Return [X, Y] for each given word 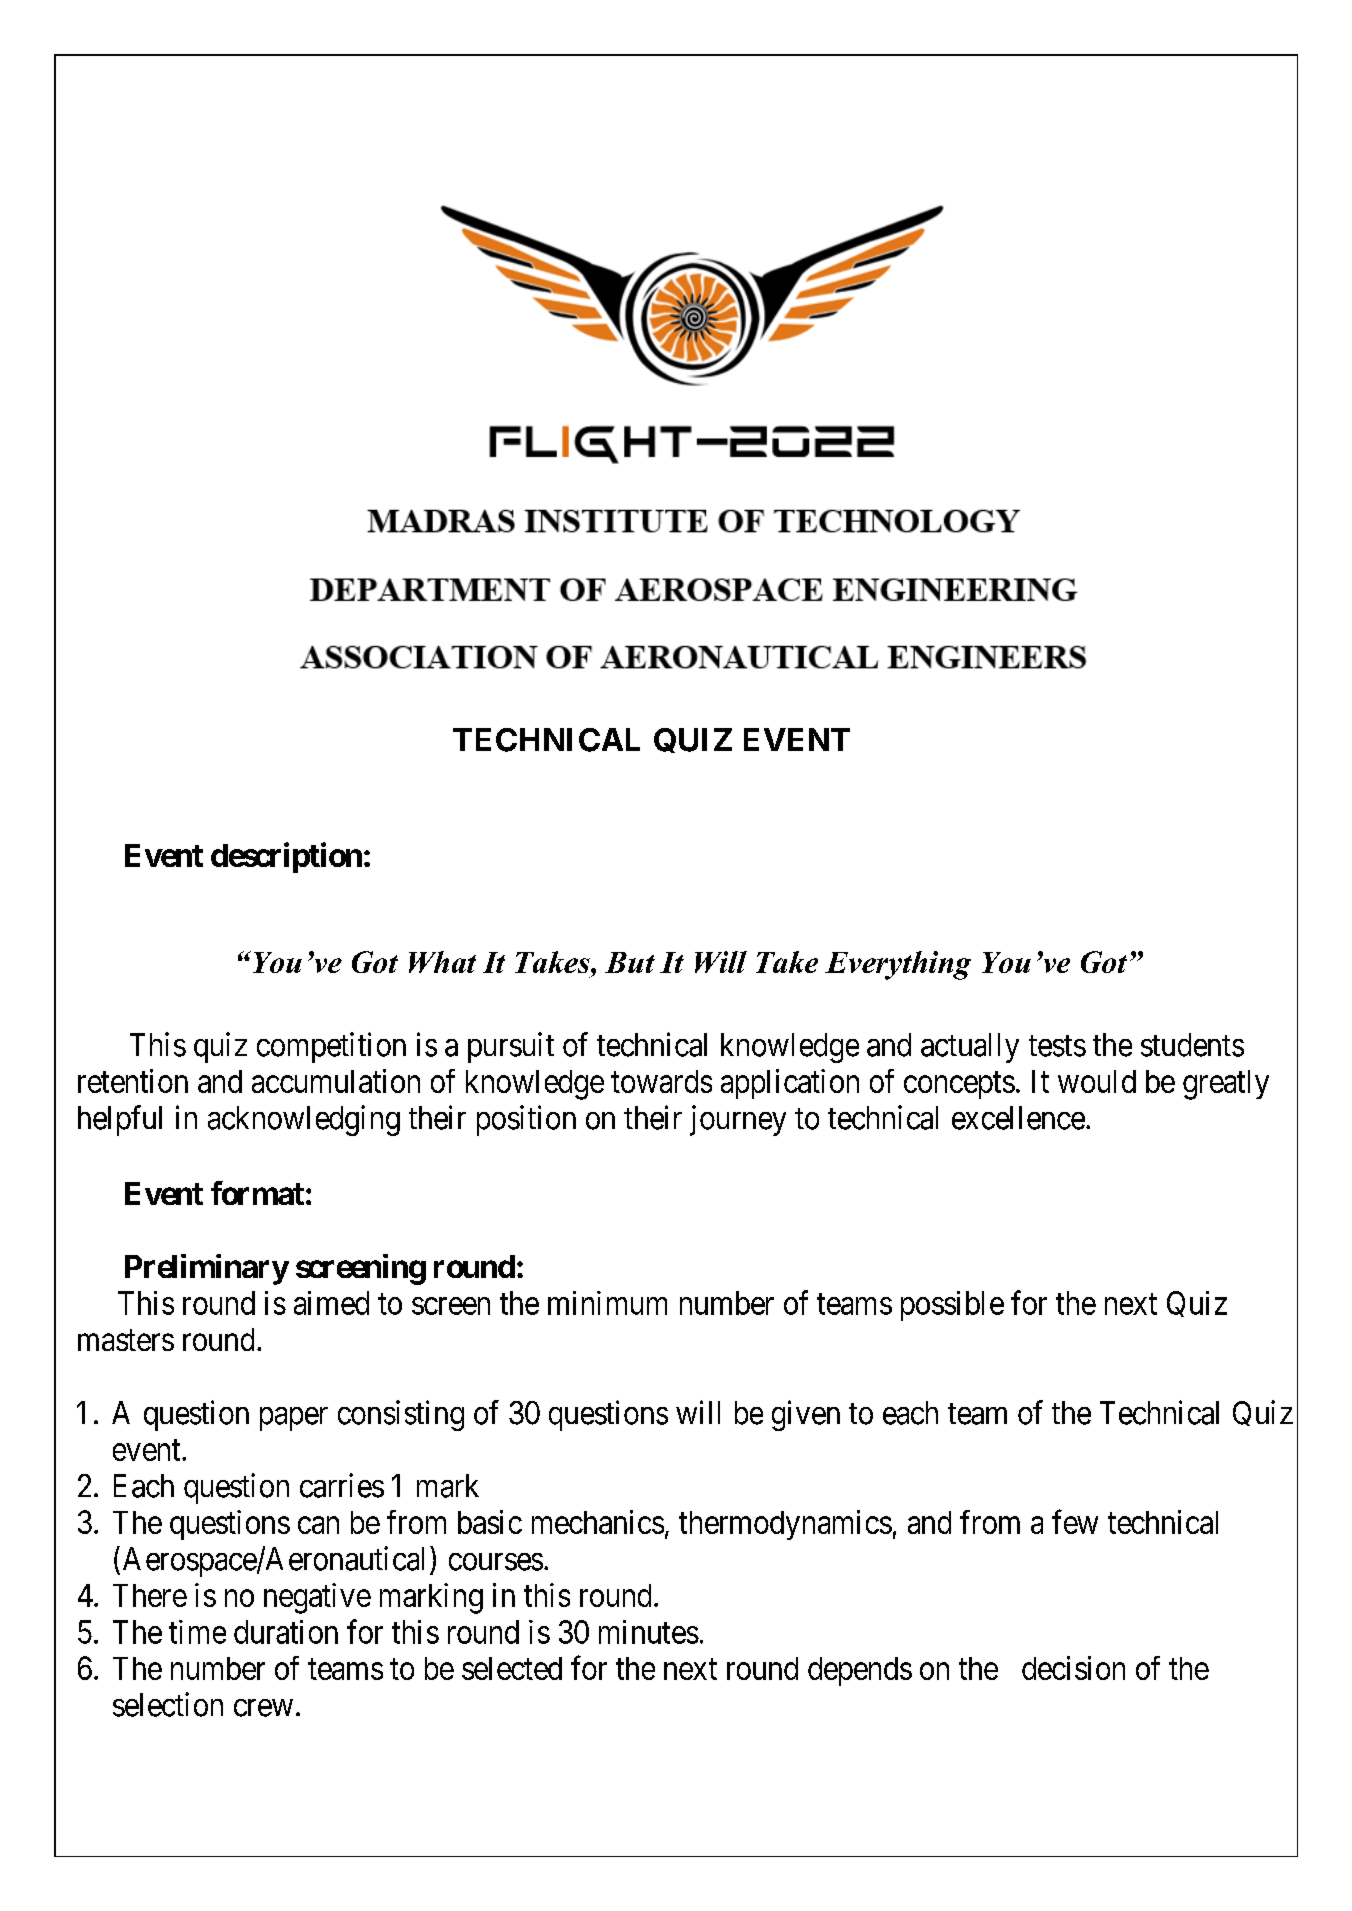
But [630, 962]
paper [294, 1419]
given [806, 1415]
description [286, 857]
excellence [1018, 1118]
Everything [898, 965]
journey [738, 1120]
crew [263, 1708]
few [1075, 1521]
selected [512, 1668]
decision [1073, 1668]
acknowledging [304, 1120]
